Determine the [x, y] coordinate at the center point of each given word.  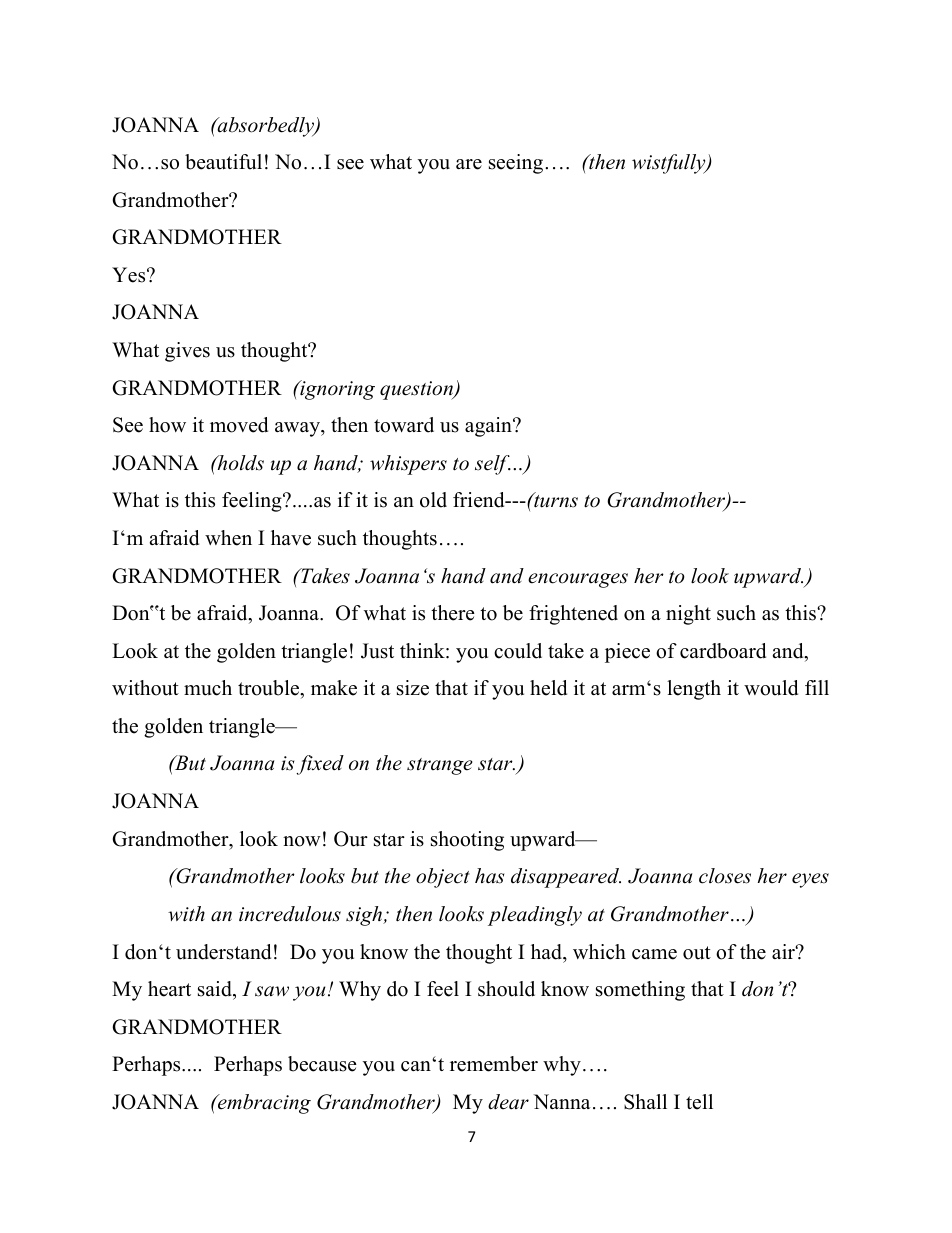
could [518, 651]
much [208, 688]
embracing [263, 1104]
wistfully [670, 164]
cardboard [723, 651]
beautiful [223, 162]
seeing [516, 164]
